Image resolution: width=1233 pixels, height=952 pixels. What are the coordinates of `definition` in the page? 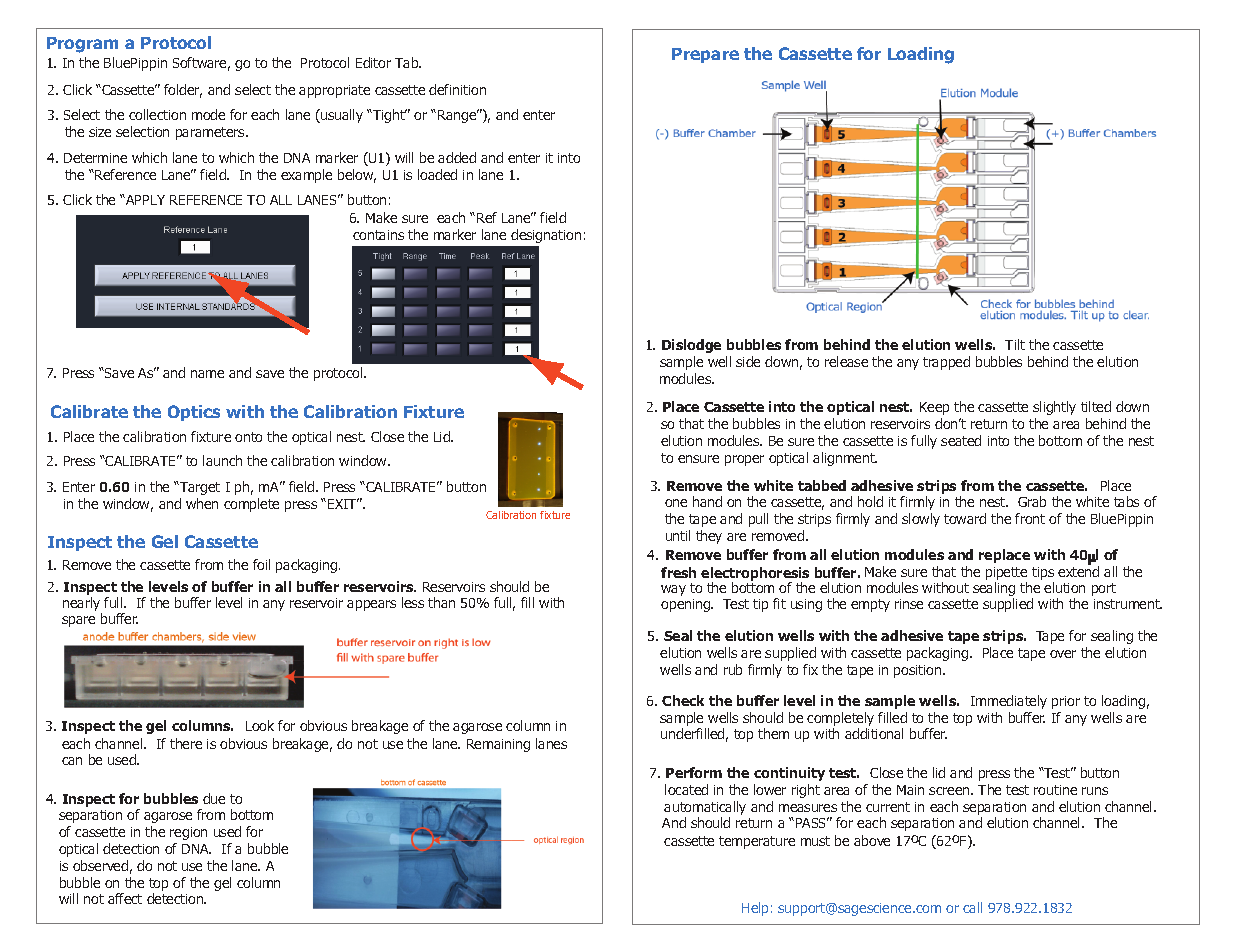 It's located at (457, 89).
